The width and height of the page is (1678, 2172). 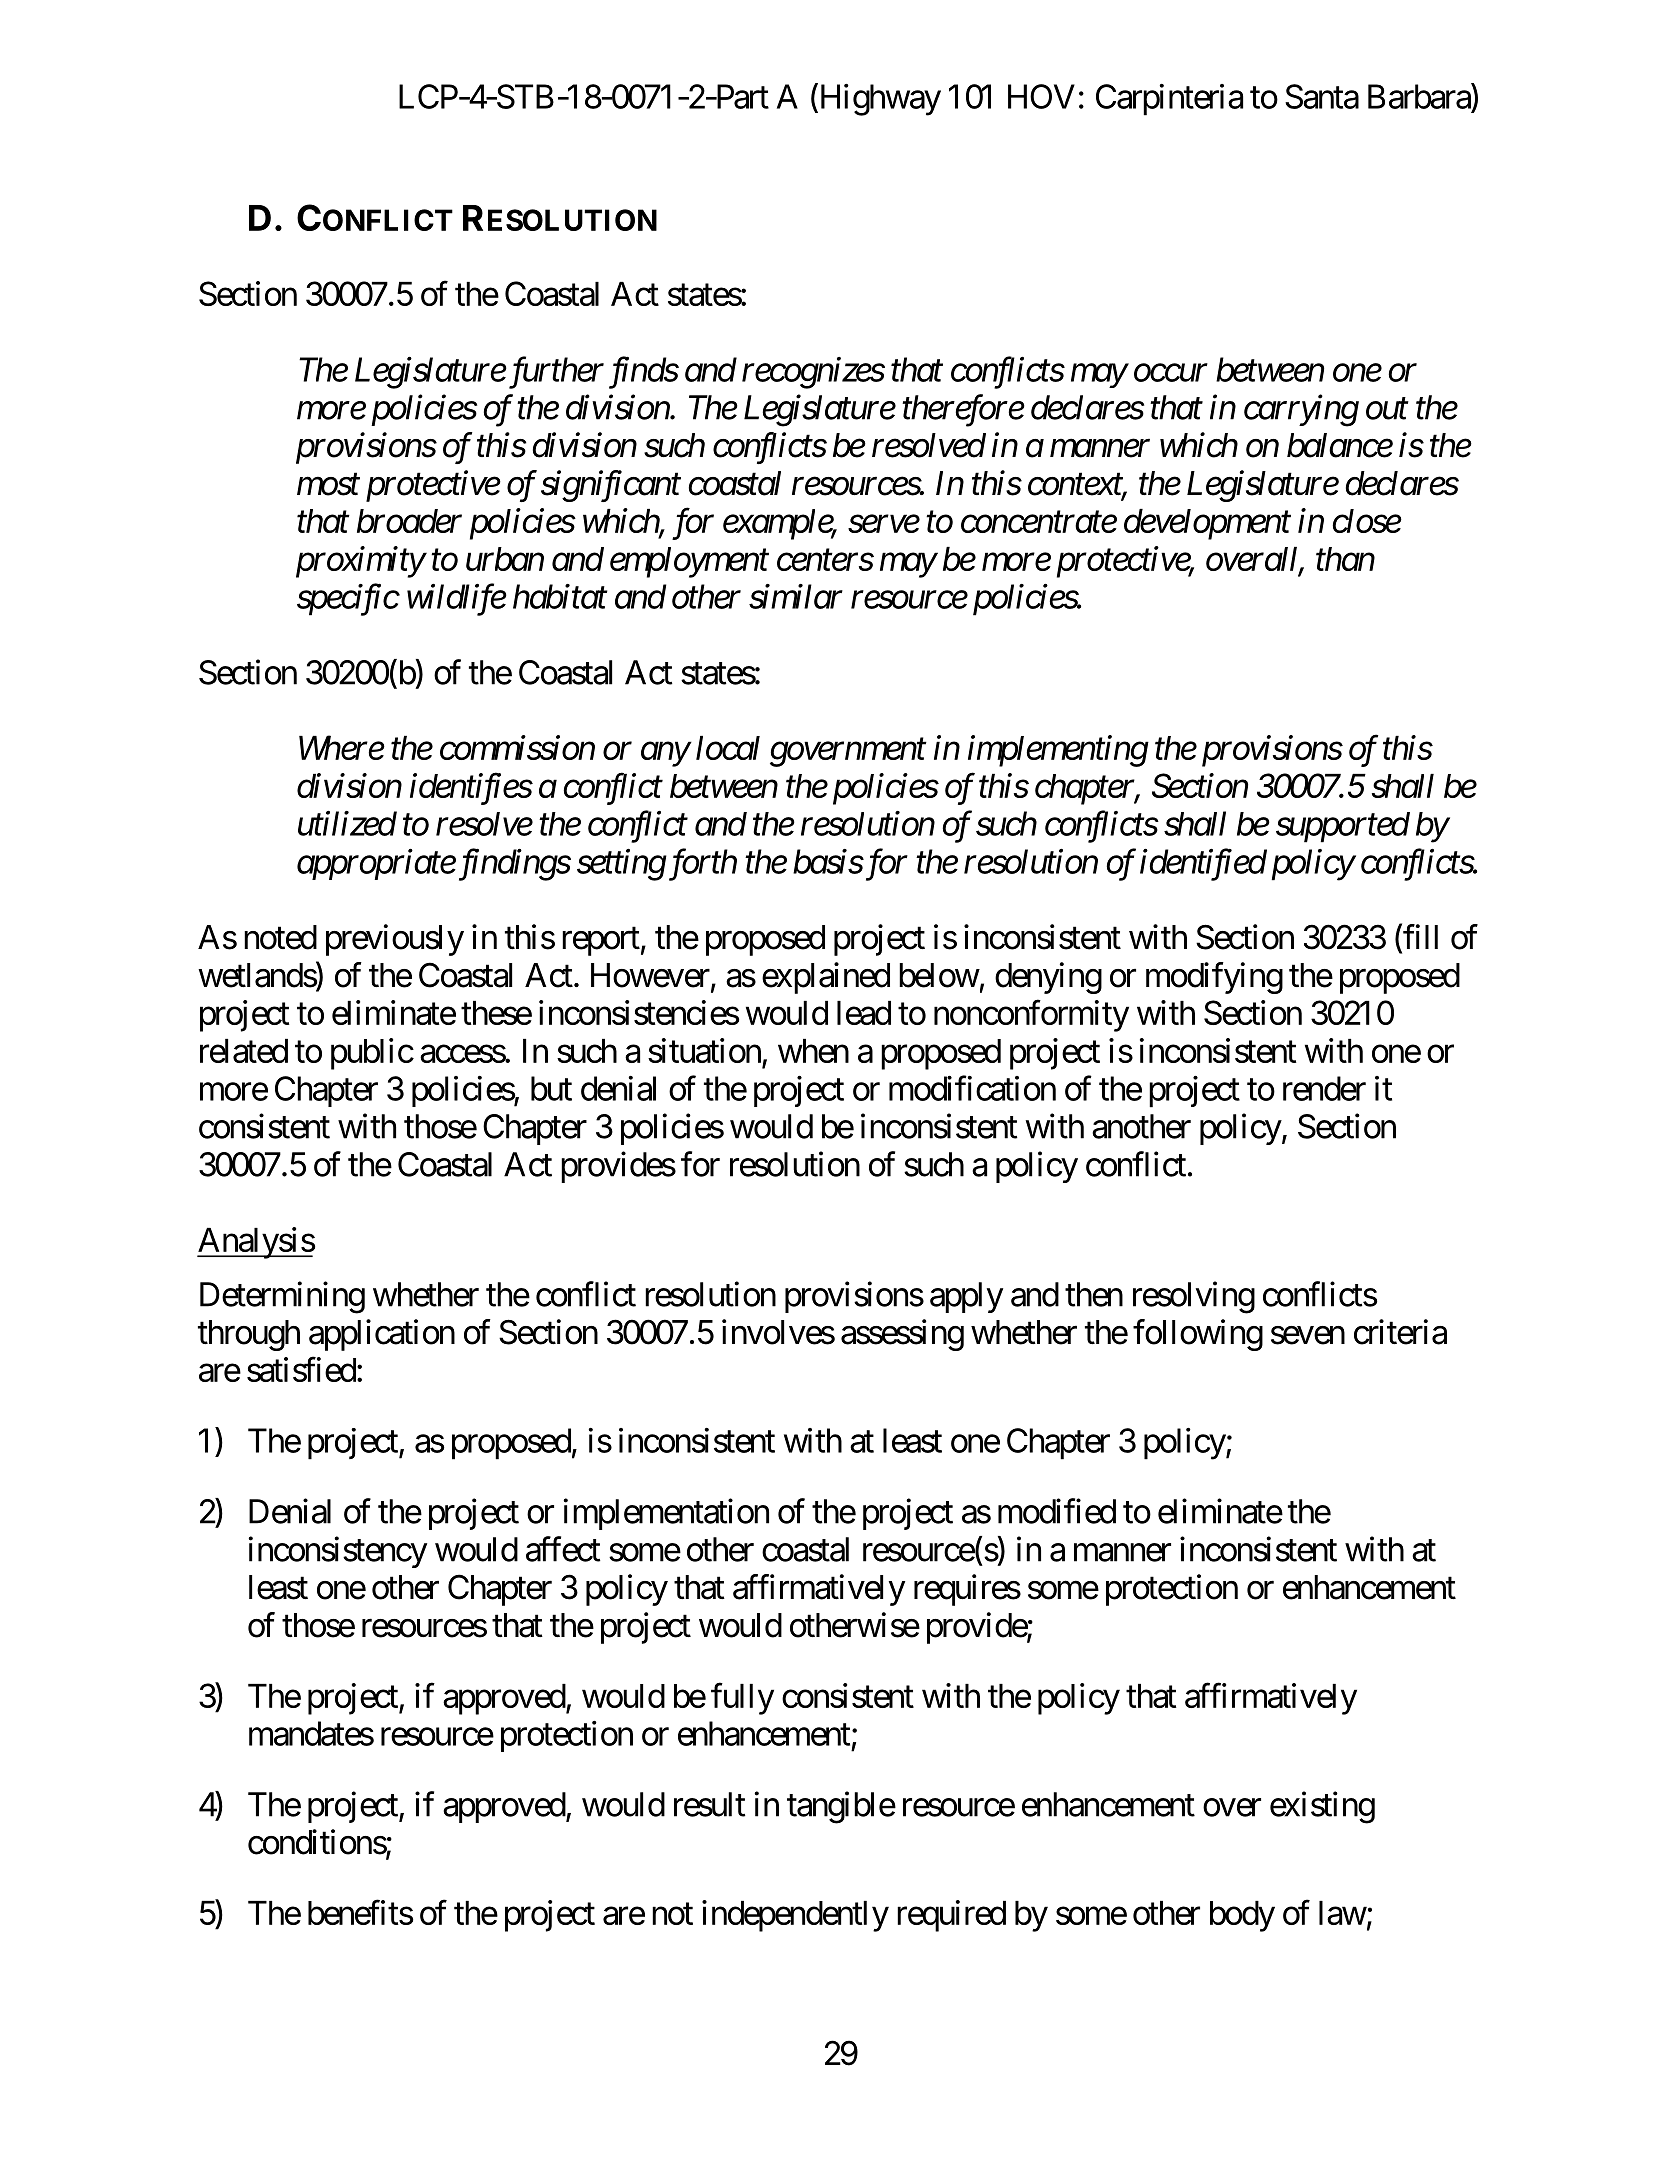 What do you see at coordinates (795, 1916) in the page?
I see `independently` at bounding box center [795, 1916].
